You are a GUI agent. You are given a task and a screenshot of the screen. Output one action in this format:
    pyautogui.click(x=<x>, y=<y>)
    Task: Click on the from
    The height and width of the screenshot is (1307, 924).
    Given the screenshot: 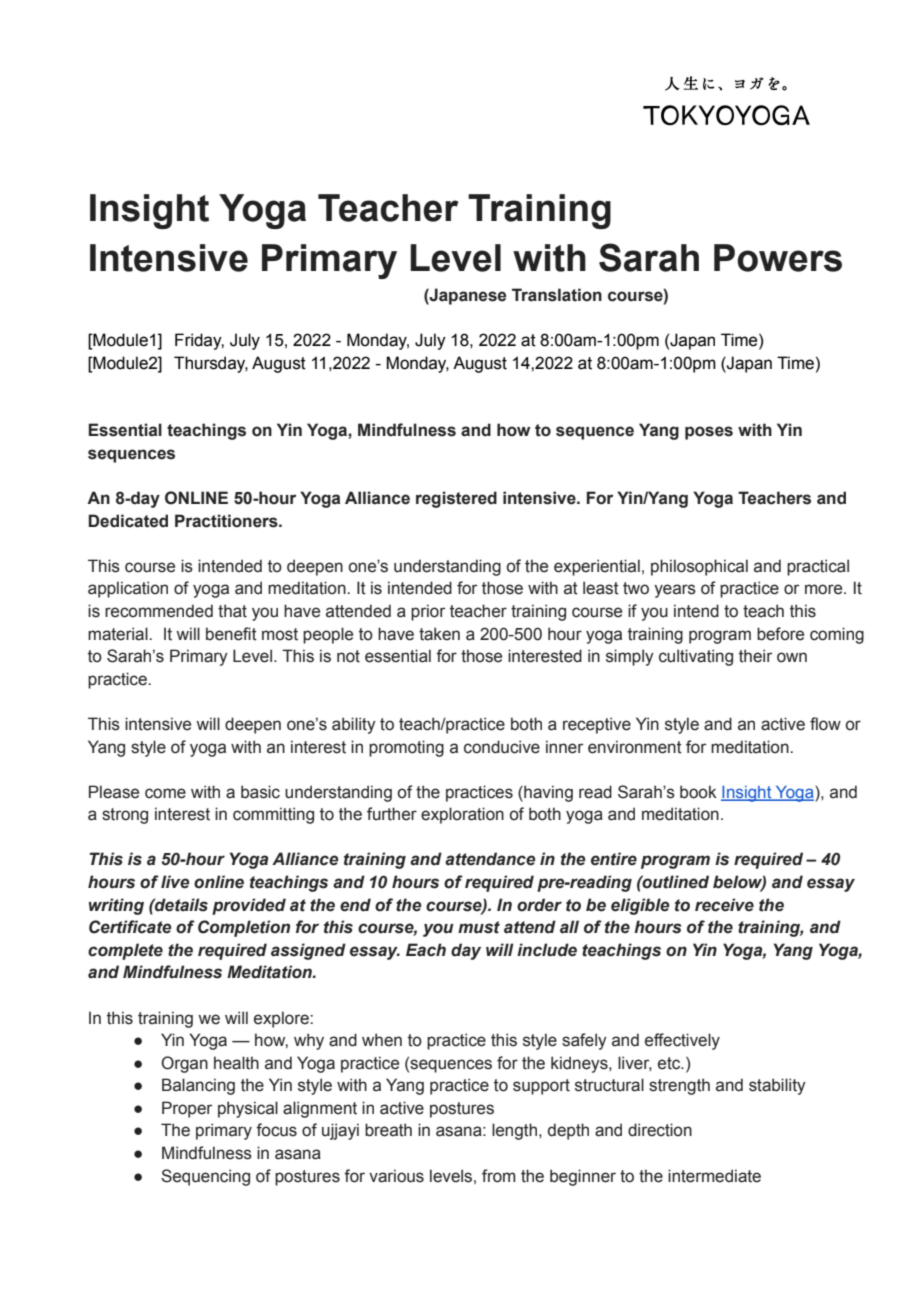 What is the action you would take?
    pyautogui.click(x=499, y=1176)
